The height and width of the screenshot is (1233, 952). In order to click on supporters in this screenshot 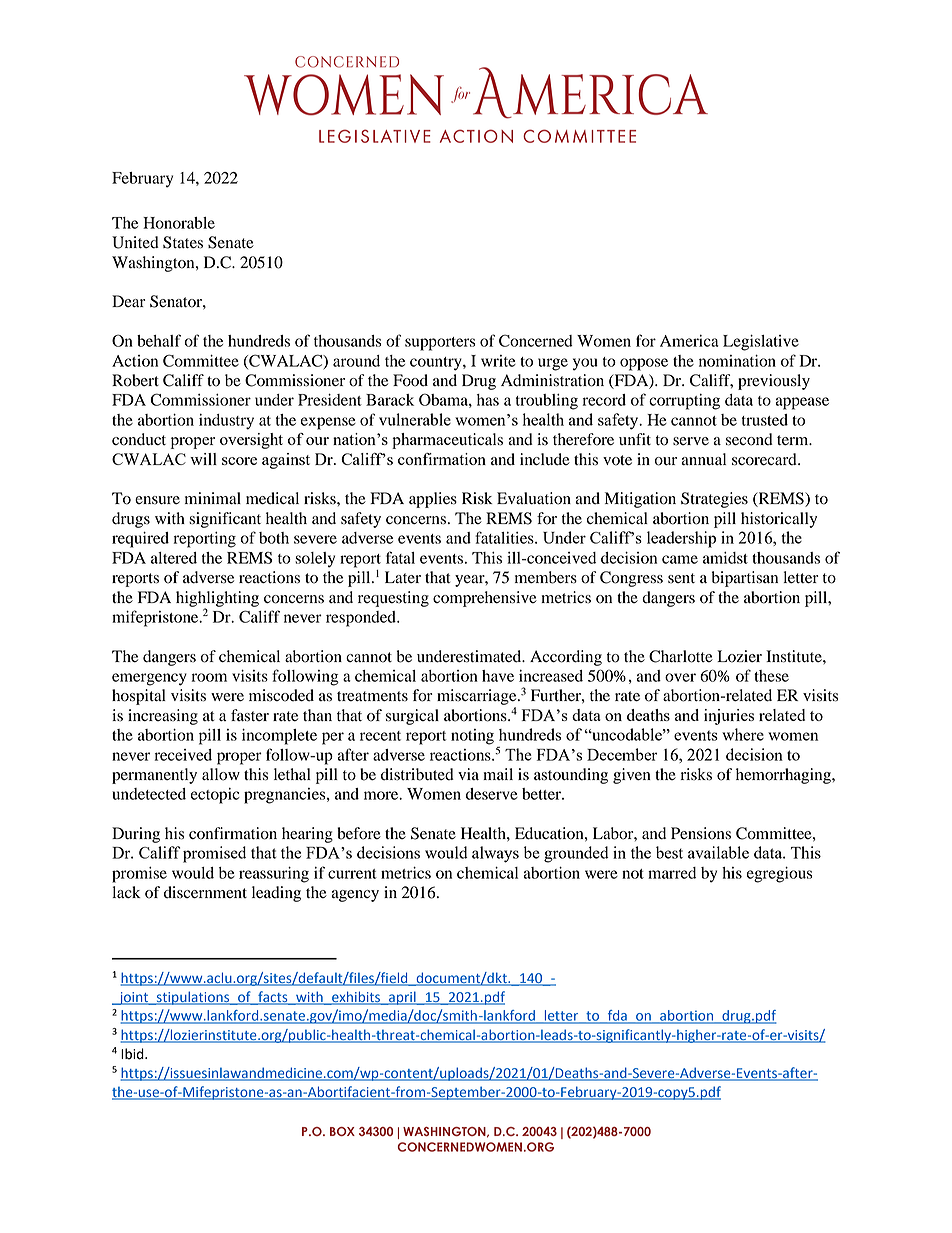, I will do `click(440, 344)`.
